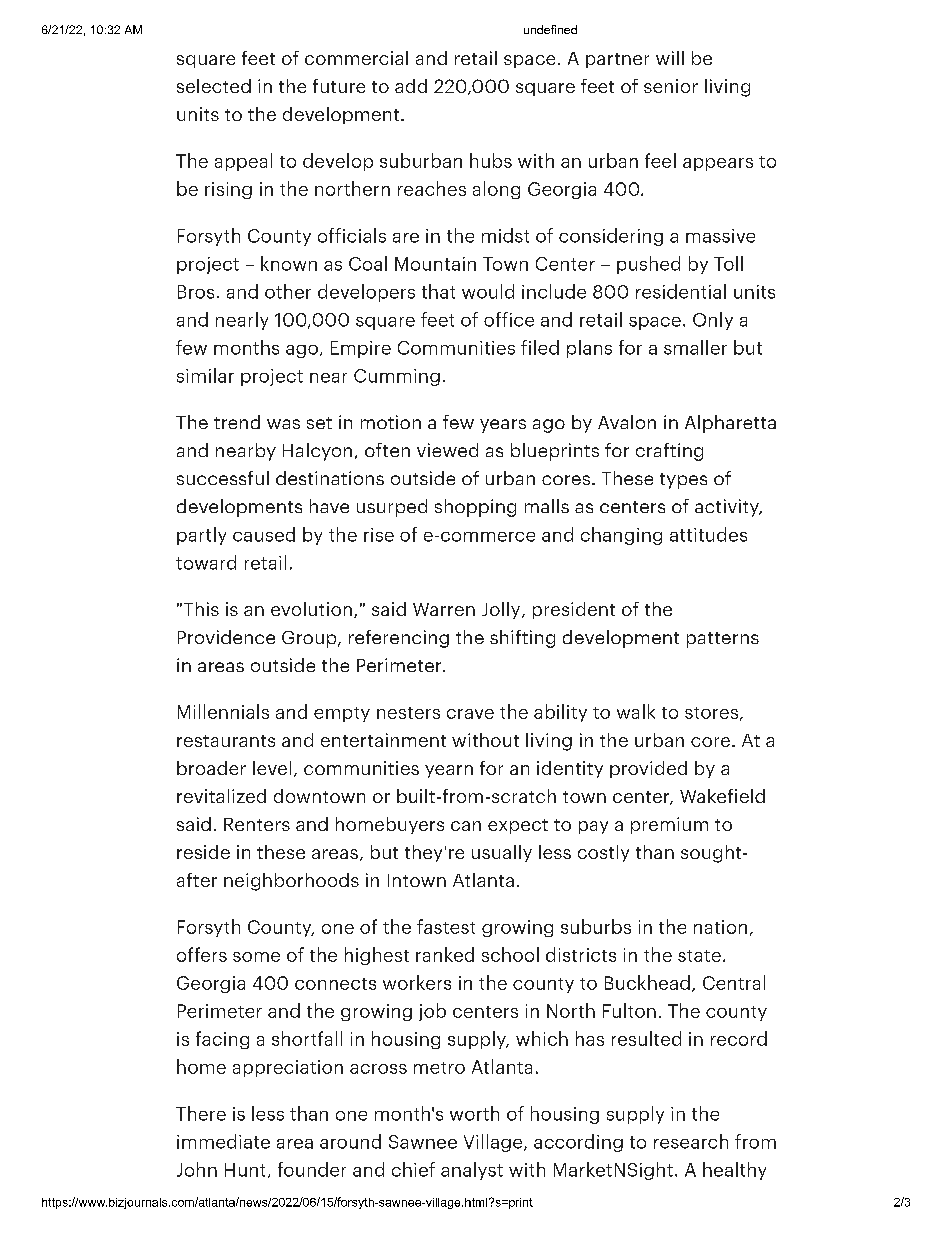 Image resolution: width=952 pixels, height=1233 pixels. What do you see at coordinates (509, 319) in the image?
I see `office` at bounding box center [509, 319].
